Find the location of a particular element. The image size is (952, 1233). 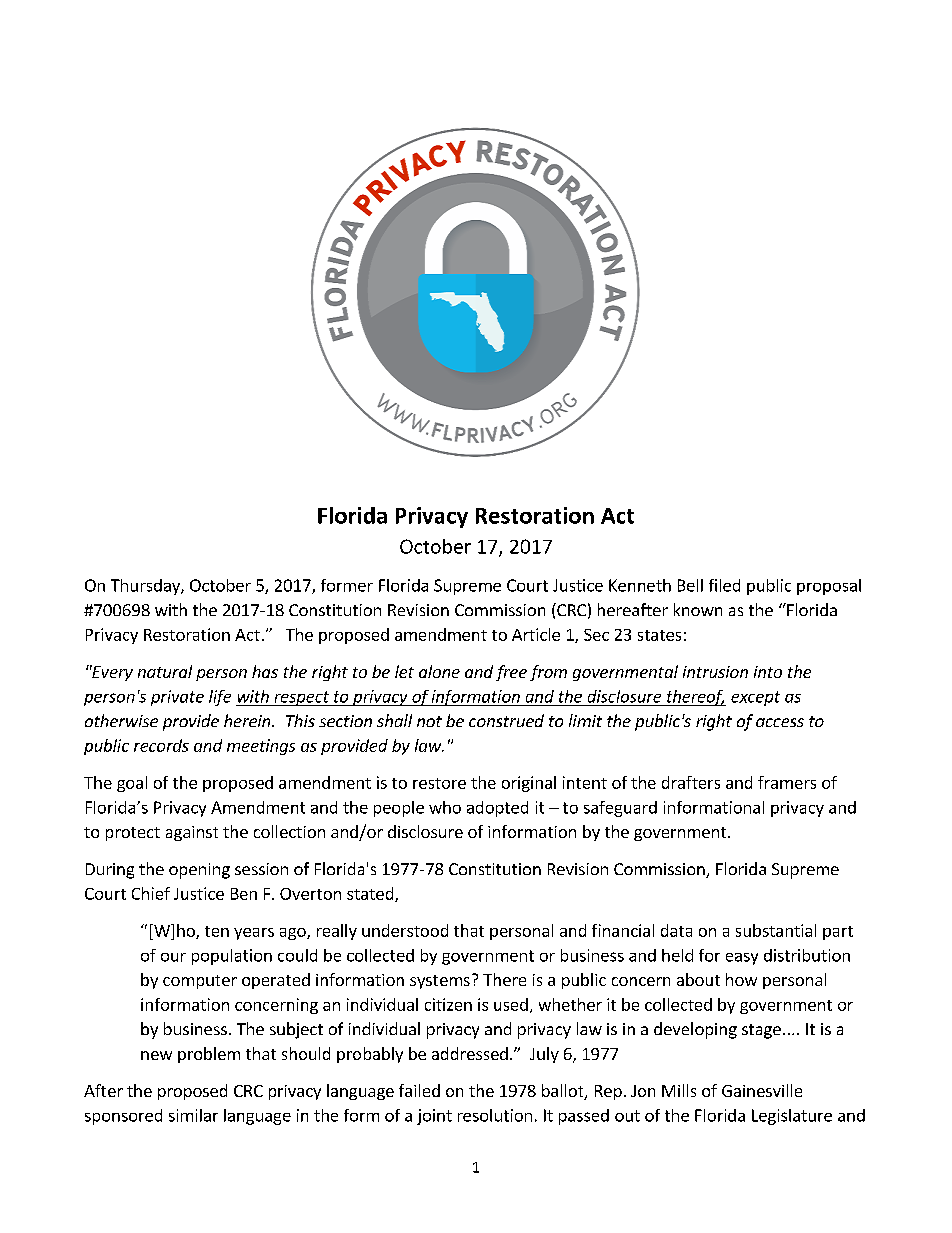

filed is located at coordinates (724, 585).
